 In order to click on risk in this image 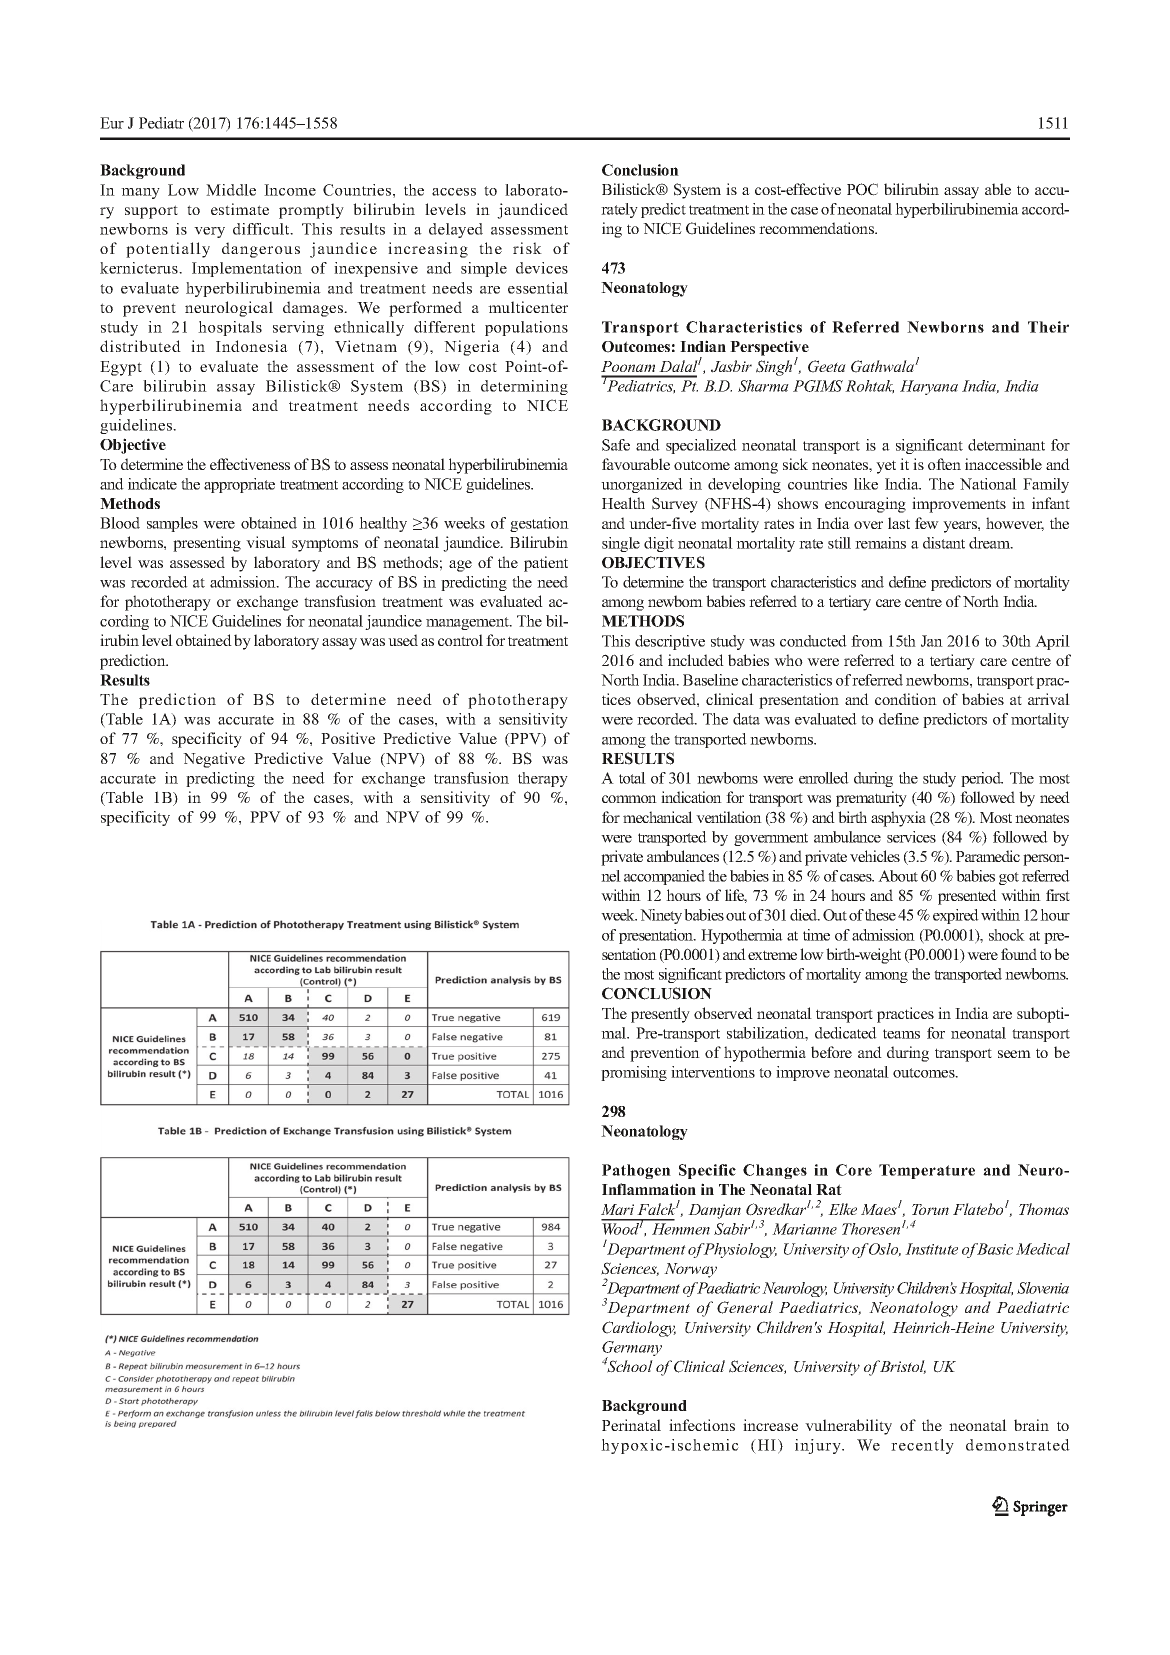, I will do `click(527, 248)`.
